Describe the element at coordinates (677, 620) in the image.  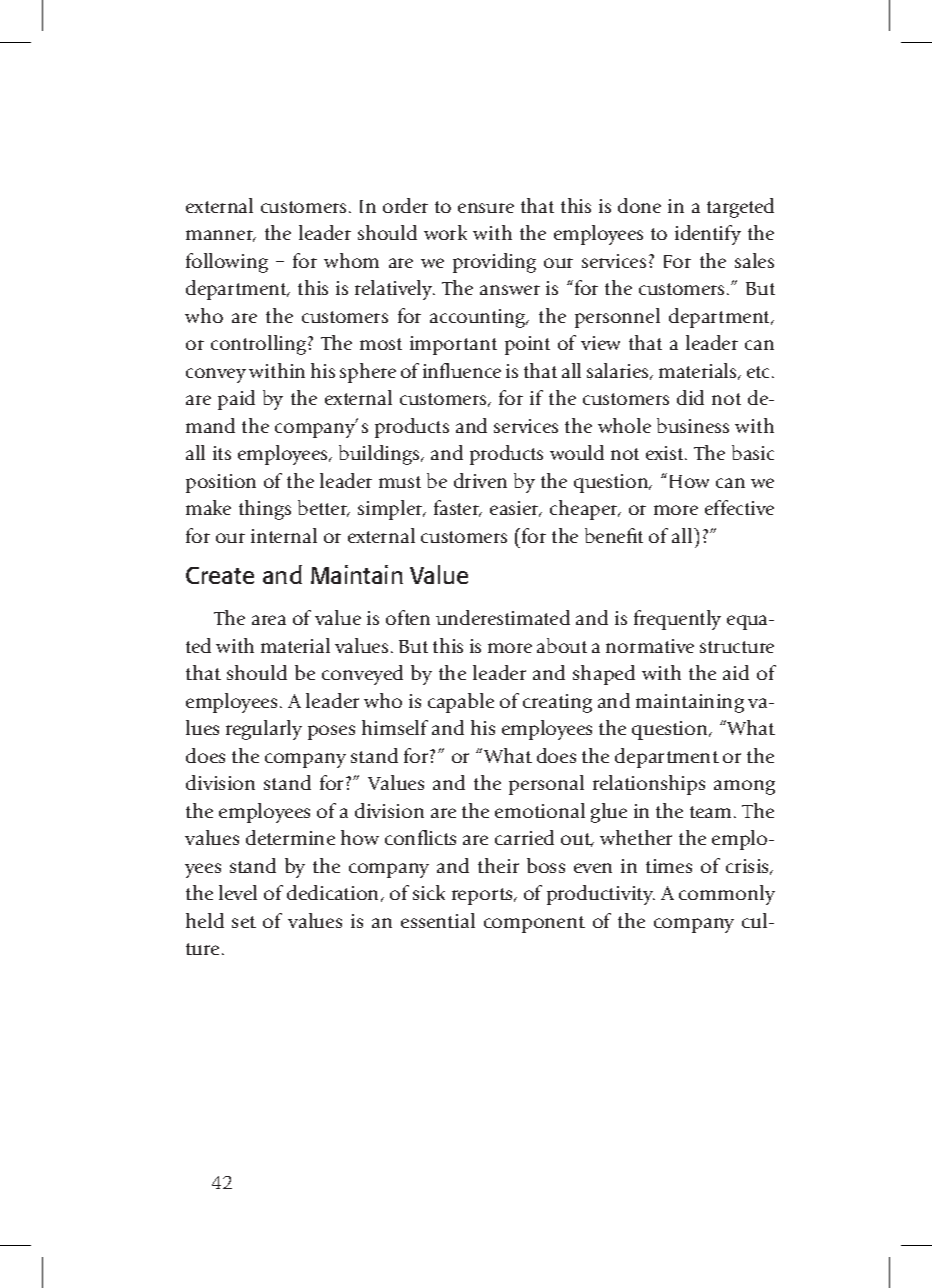
I see `frequently` at that location.
